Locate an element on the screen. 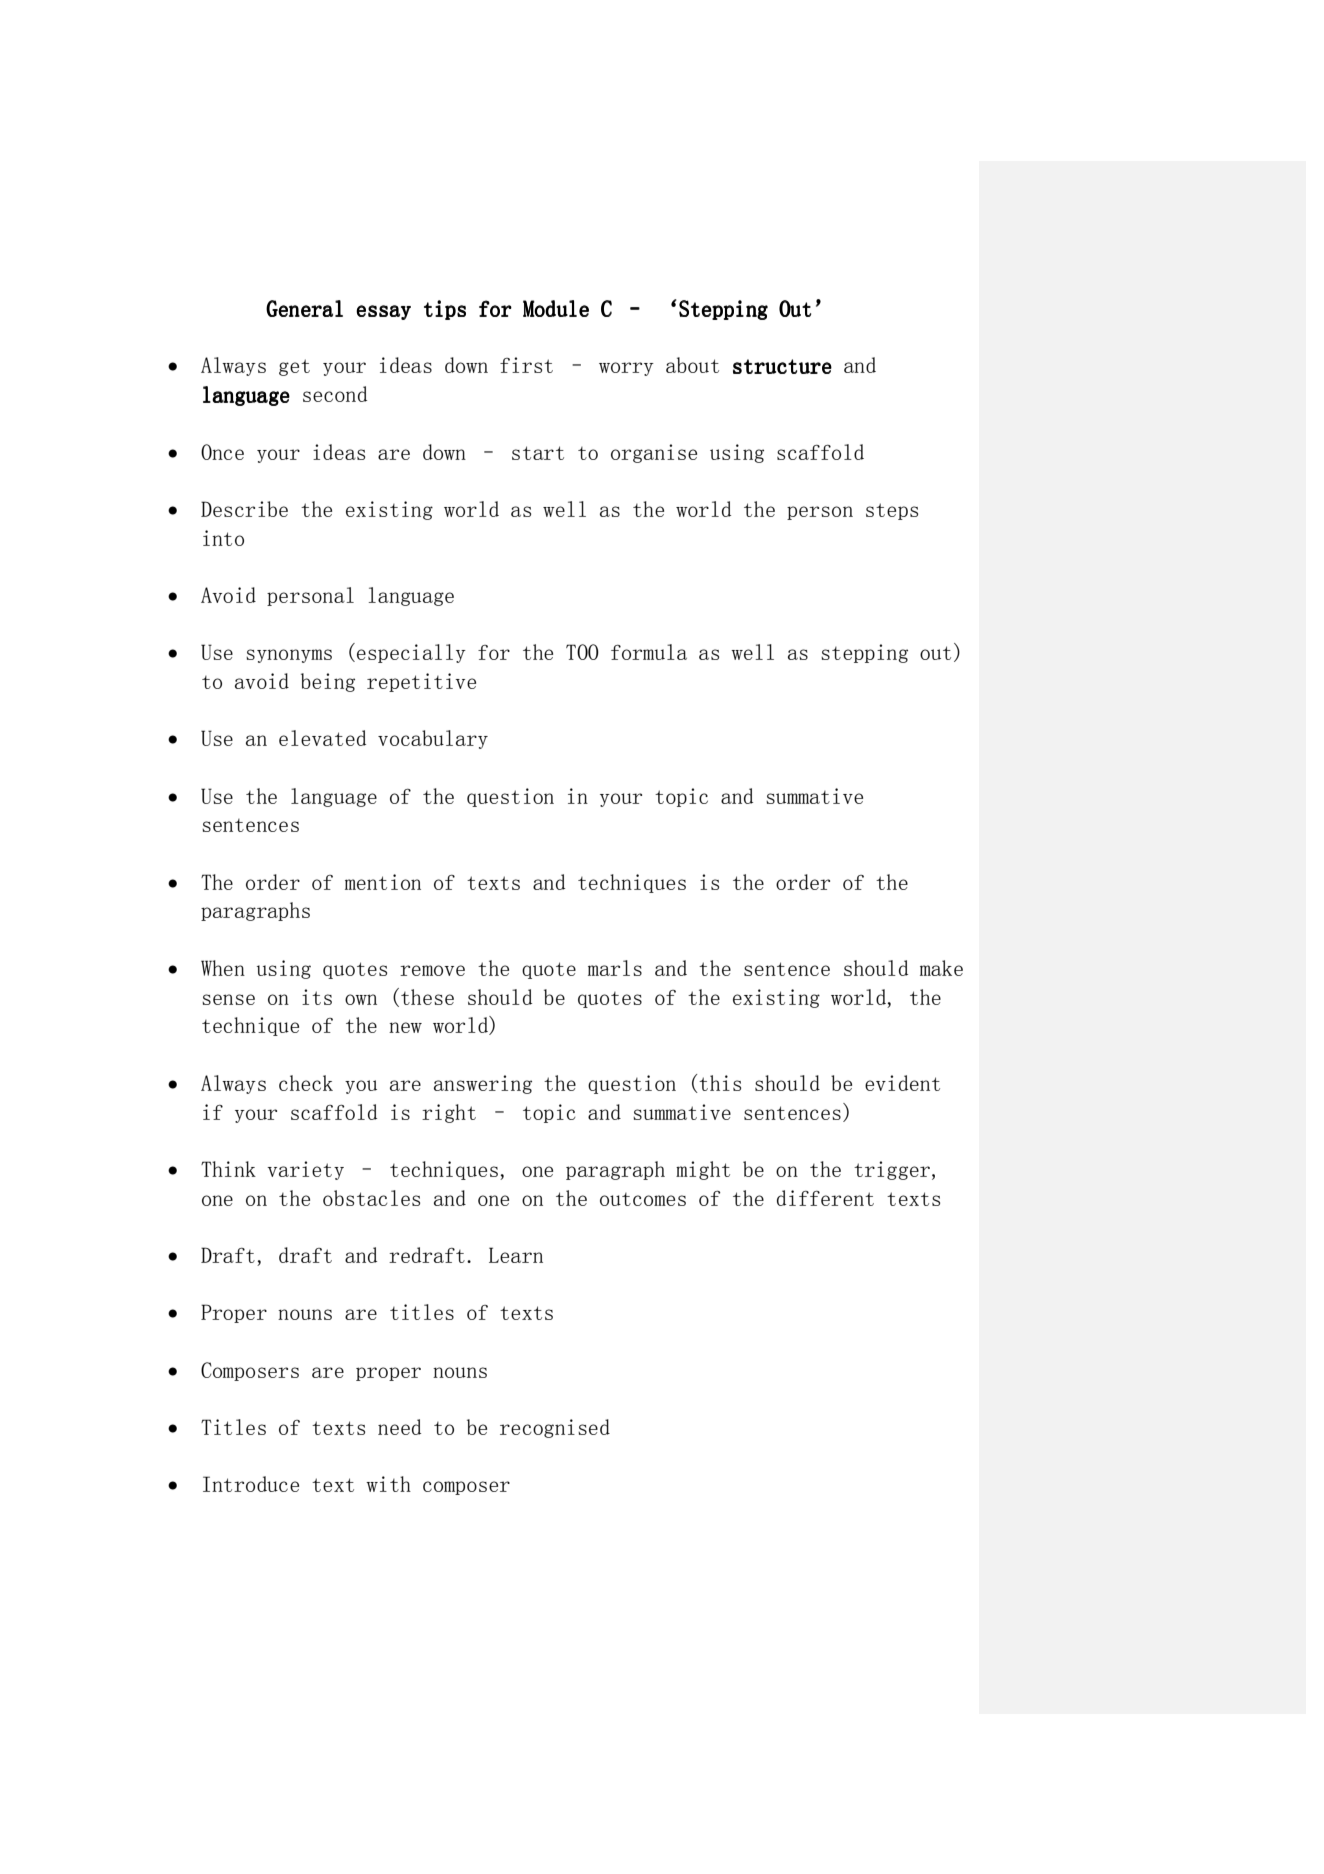  evident is located at coordinates (902, 1083).
